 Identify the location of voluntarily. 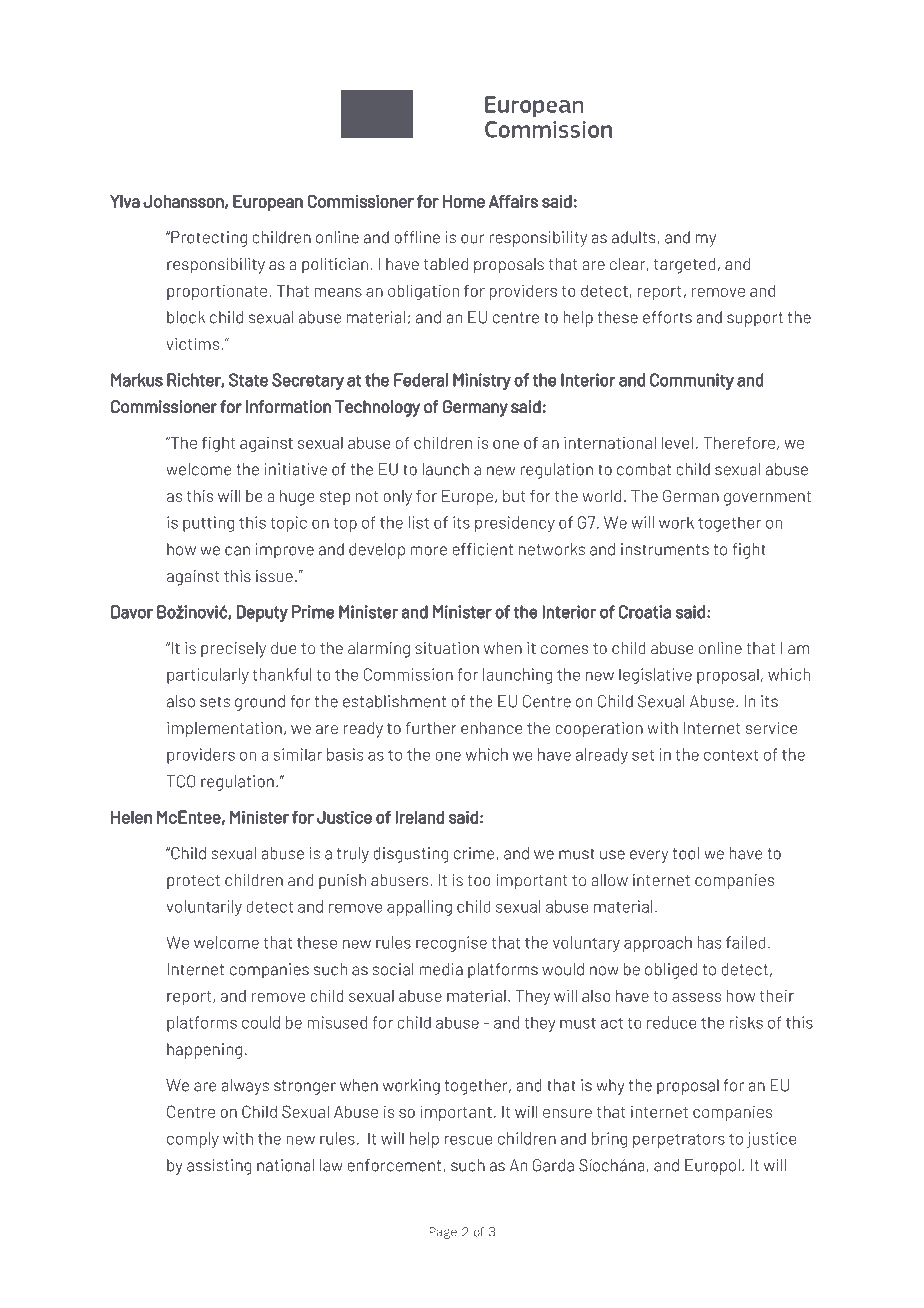
(204, 908).
